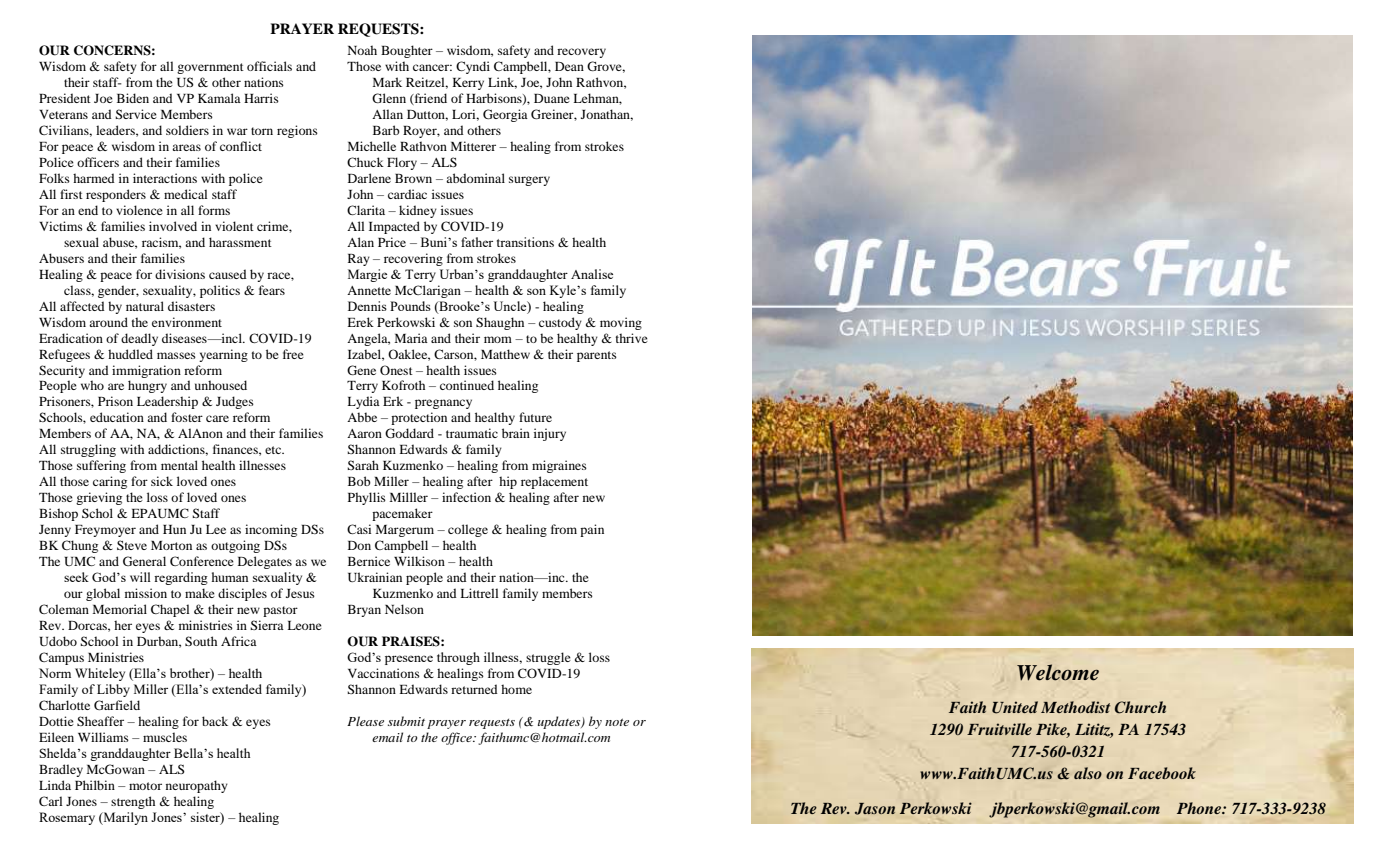 The width and height of the document is (1400, 850). Describe the element at coordinates (559, 466) in the document. I see `migraines` at that location.
